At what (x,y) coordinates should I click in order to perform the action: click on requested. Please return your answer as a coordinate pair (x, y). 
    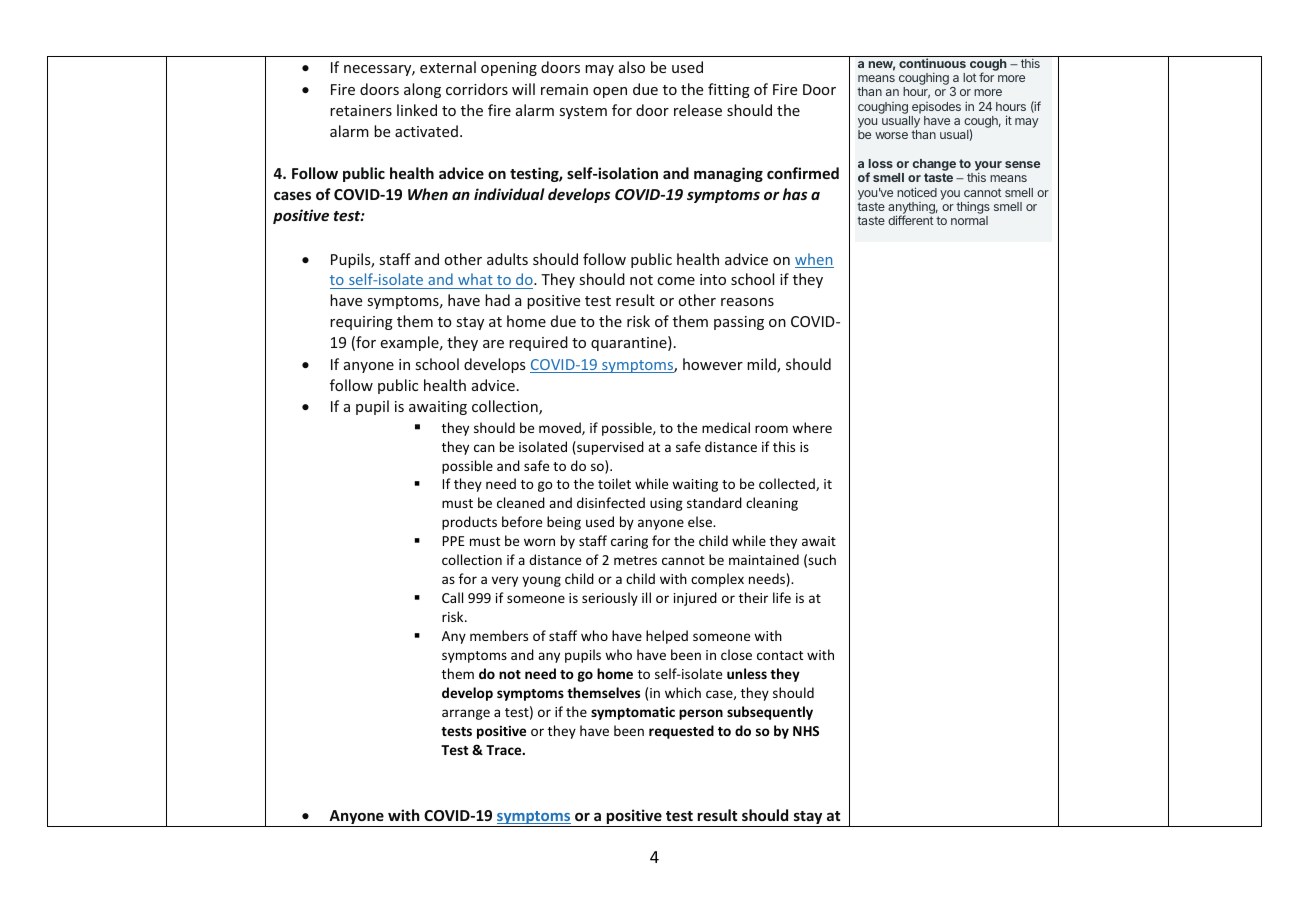
    Looking at the image, I should click on (681, 732).
